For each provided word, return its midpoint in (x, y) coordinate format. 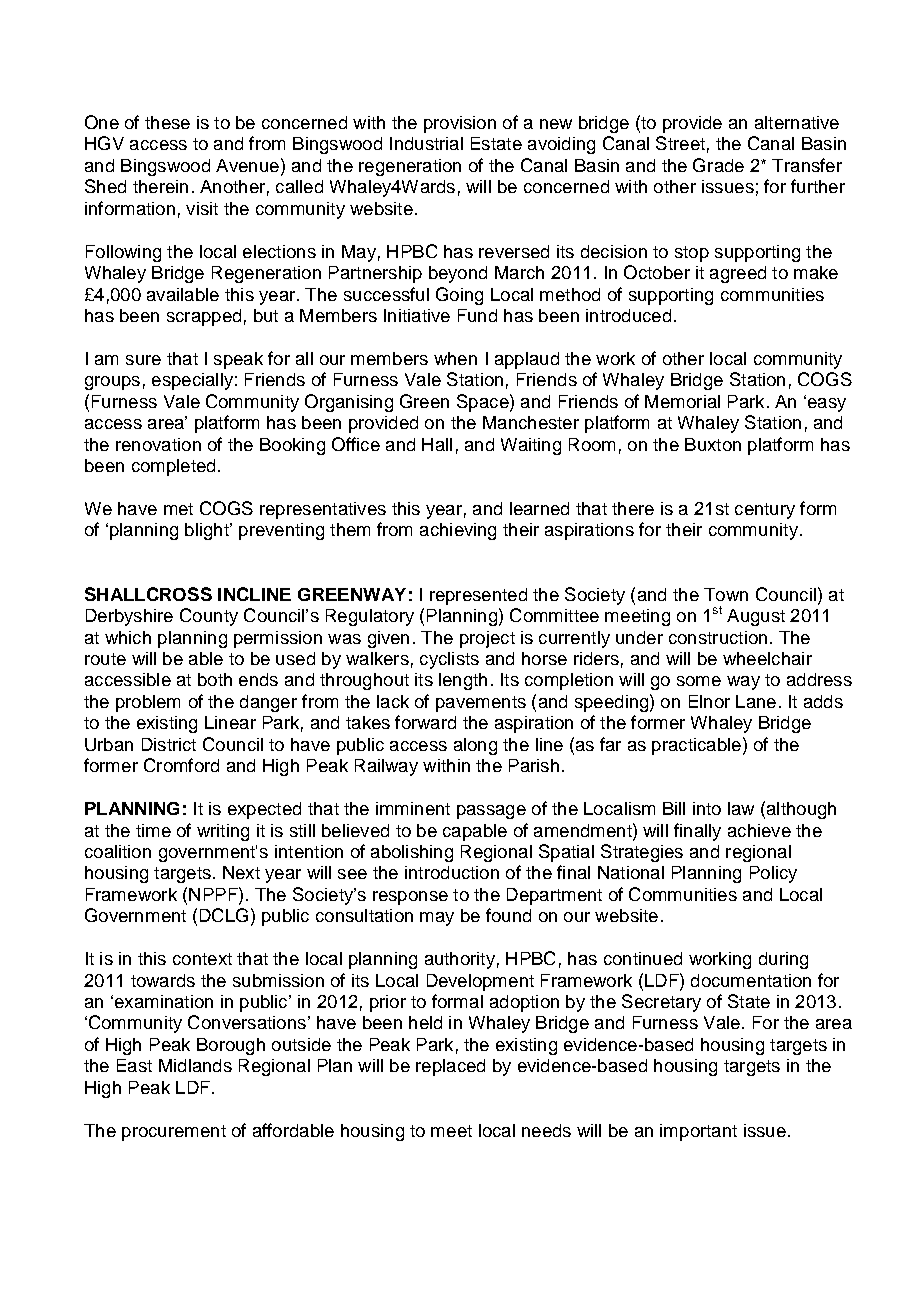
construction (718, 637)
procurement (174, 1133)
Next (241, 872)
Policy (773, 874)
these (167, 122)
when (455, 358)
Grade (718, 165)
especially (192, 381)
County (209, 617)
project (487, 639)
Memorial (682, 401)
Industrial (426, 143)
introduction (452, 872)
